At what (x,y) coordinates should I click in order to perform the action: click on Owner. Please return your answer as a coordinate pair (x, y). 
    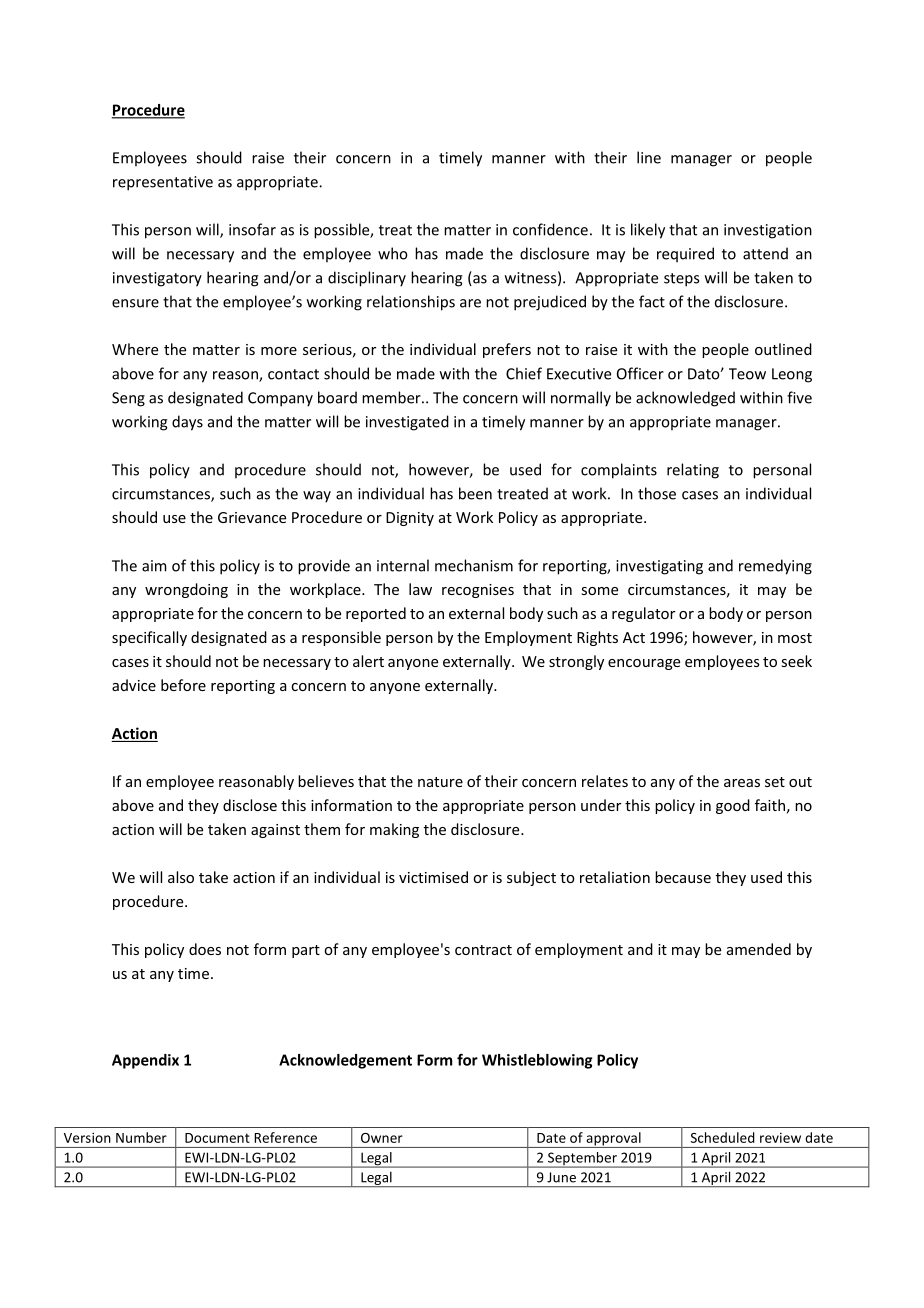
    Looking at the image, I should click on (382, 1138).
